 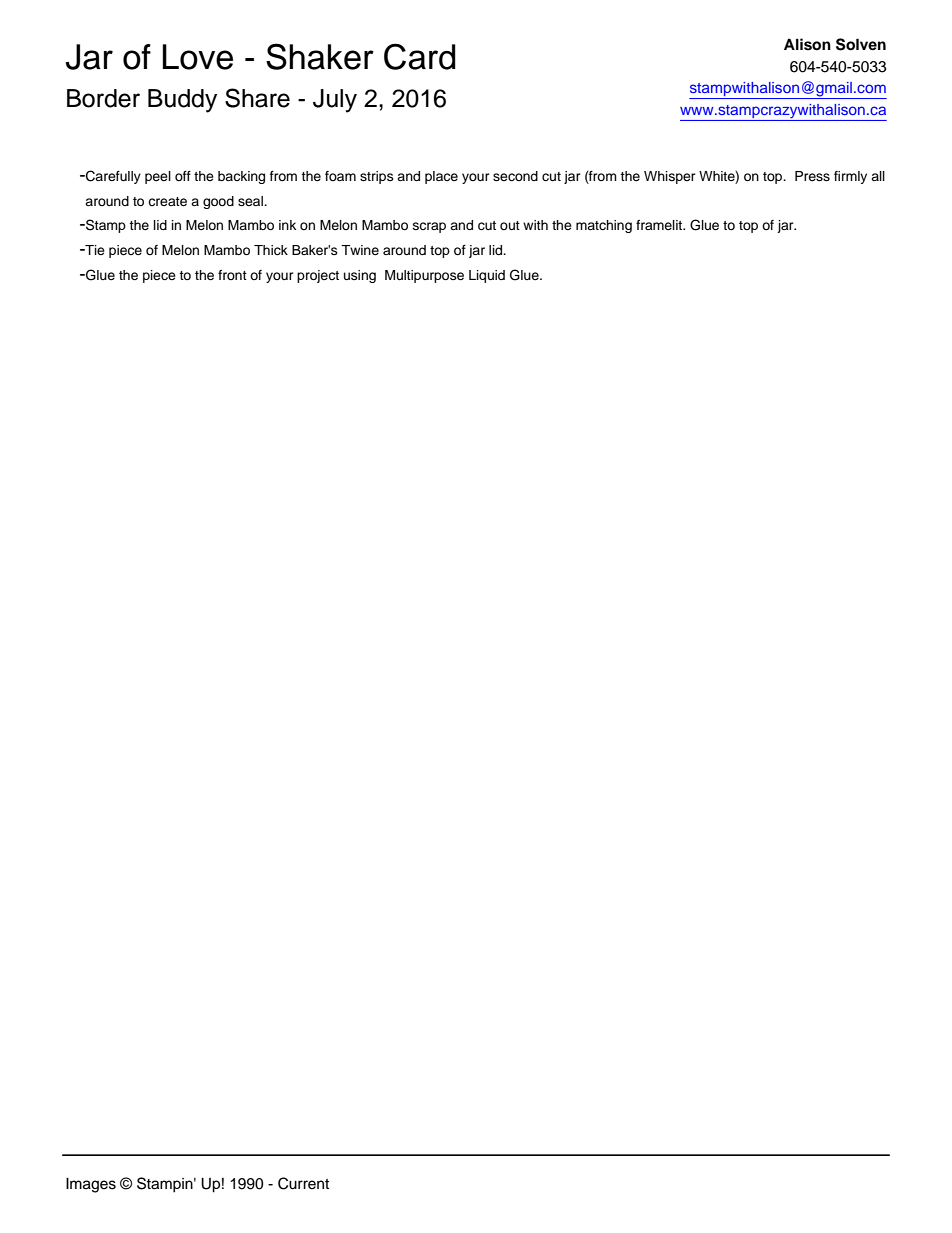 I want to click on matching, so click(x=604, y=226).
